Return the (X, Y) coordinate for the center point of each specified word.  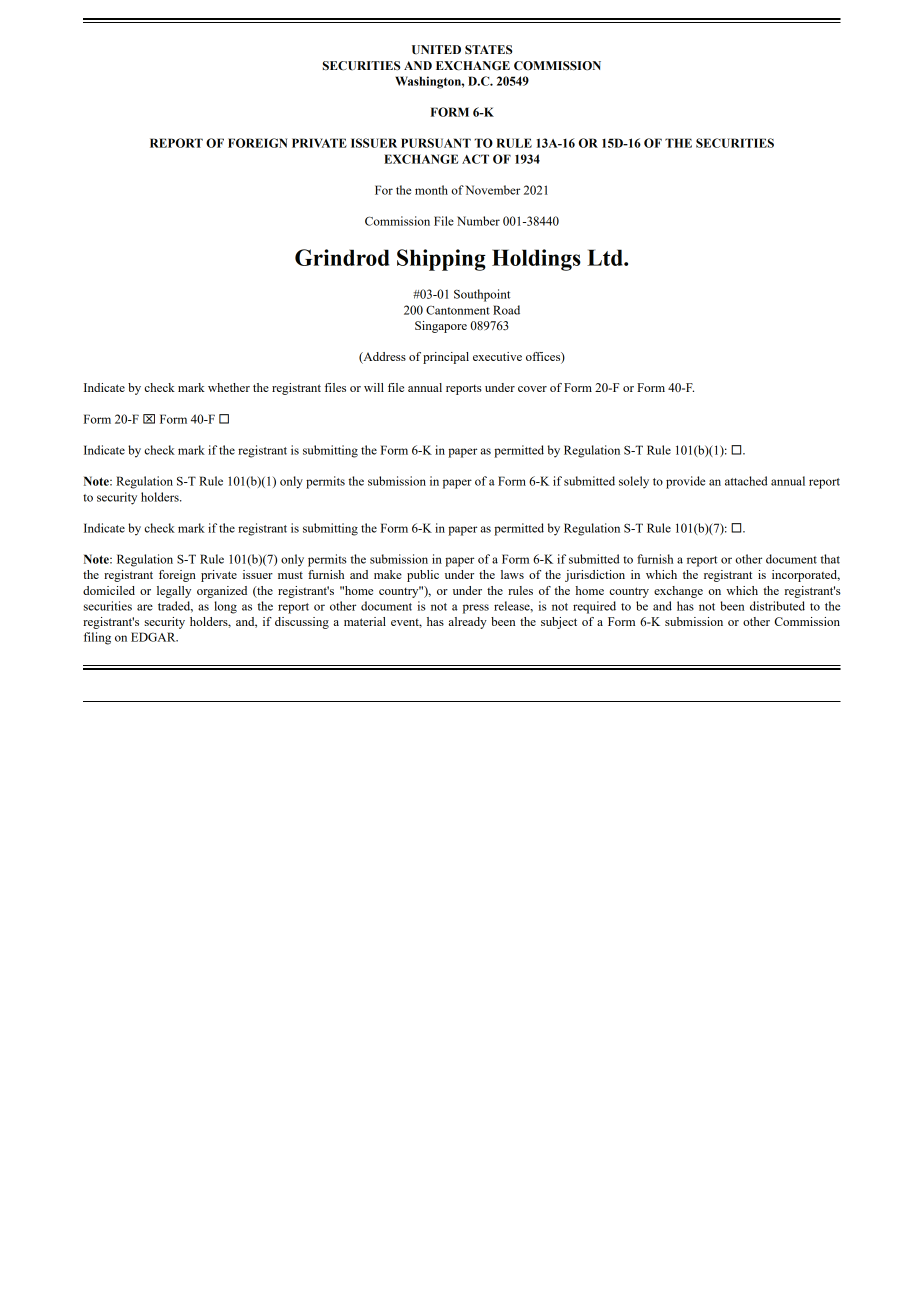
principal (446, 358)
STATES (489, 50)
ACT (475, 159)
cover (532, 389)
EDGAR (154, 637)
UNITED (436, 50)
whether (229, 387)
